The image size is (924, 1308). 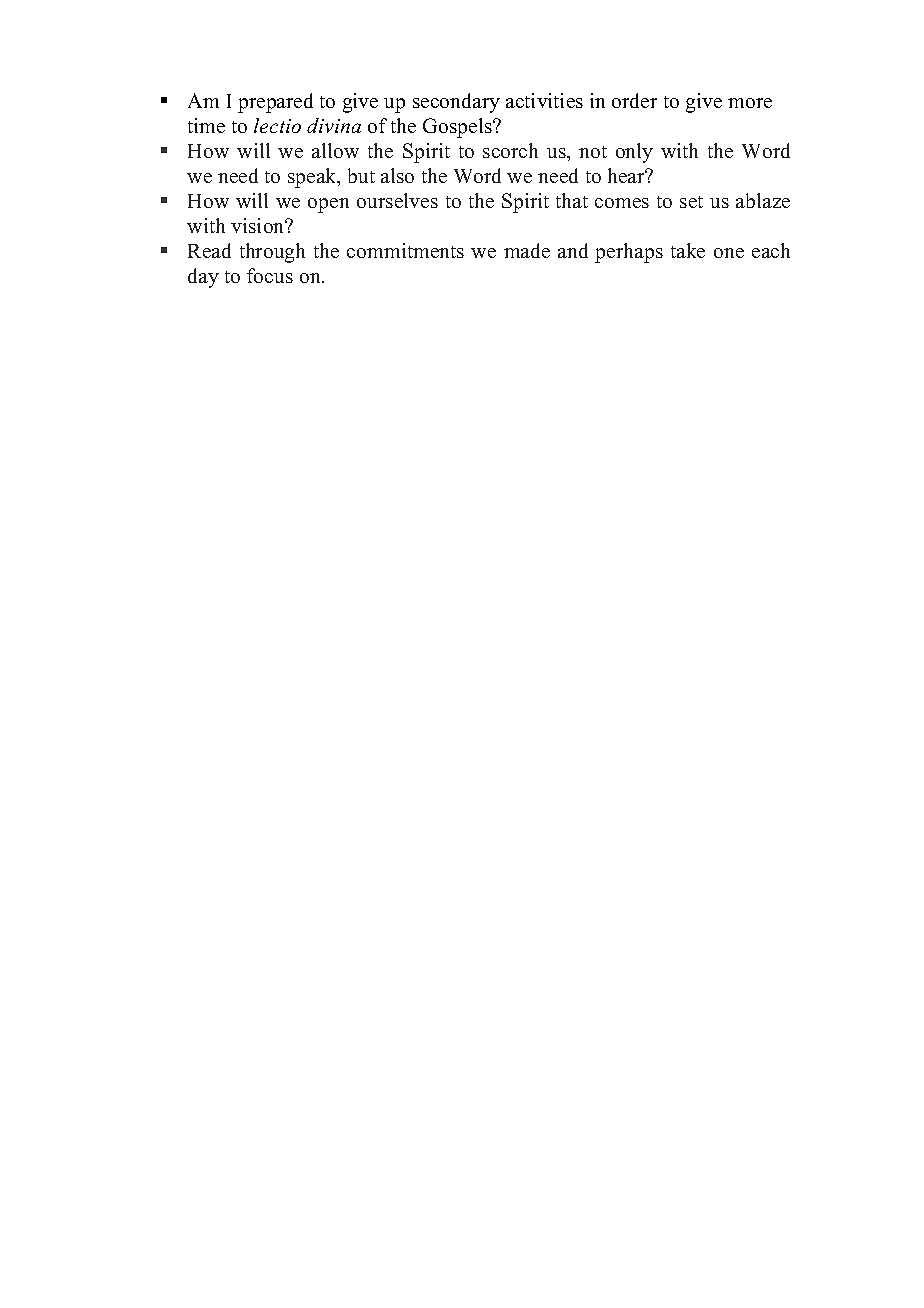 I want to click on focus, so click(x=270, y=275).
